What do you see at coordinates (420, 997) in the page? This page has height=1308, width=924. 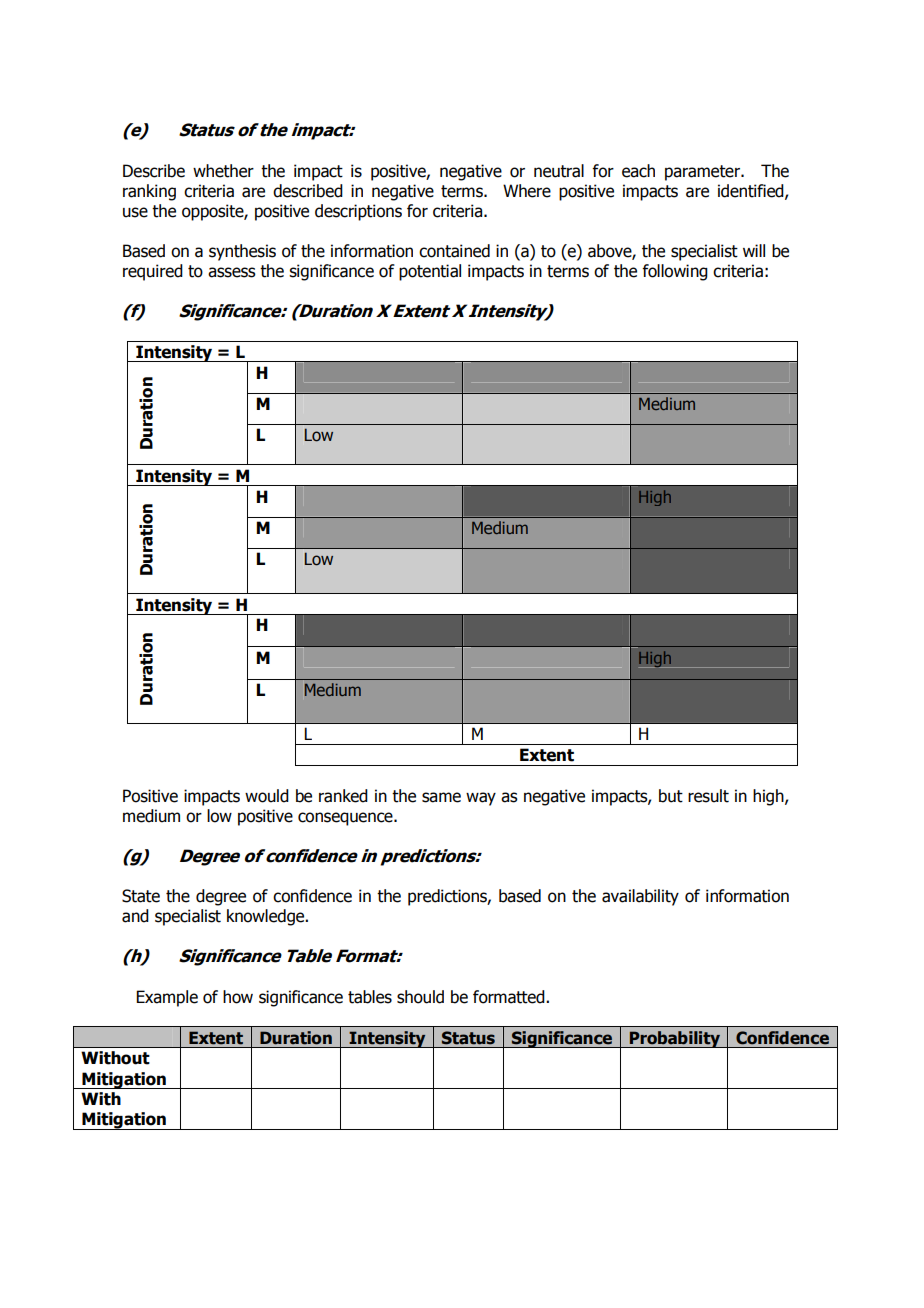 I see `should` at bounding box center [420, 997].
